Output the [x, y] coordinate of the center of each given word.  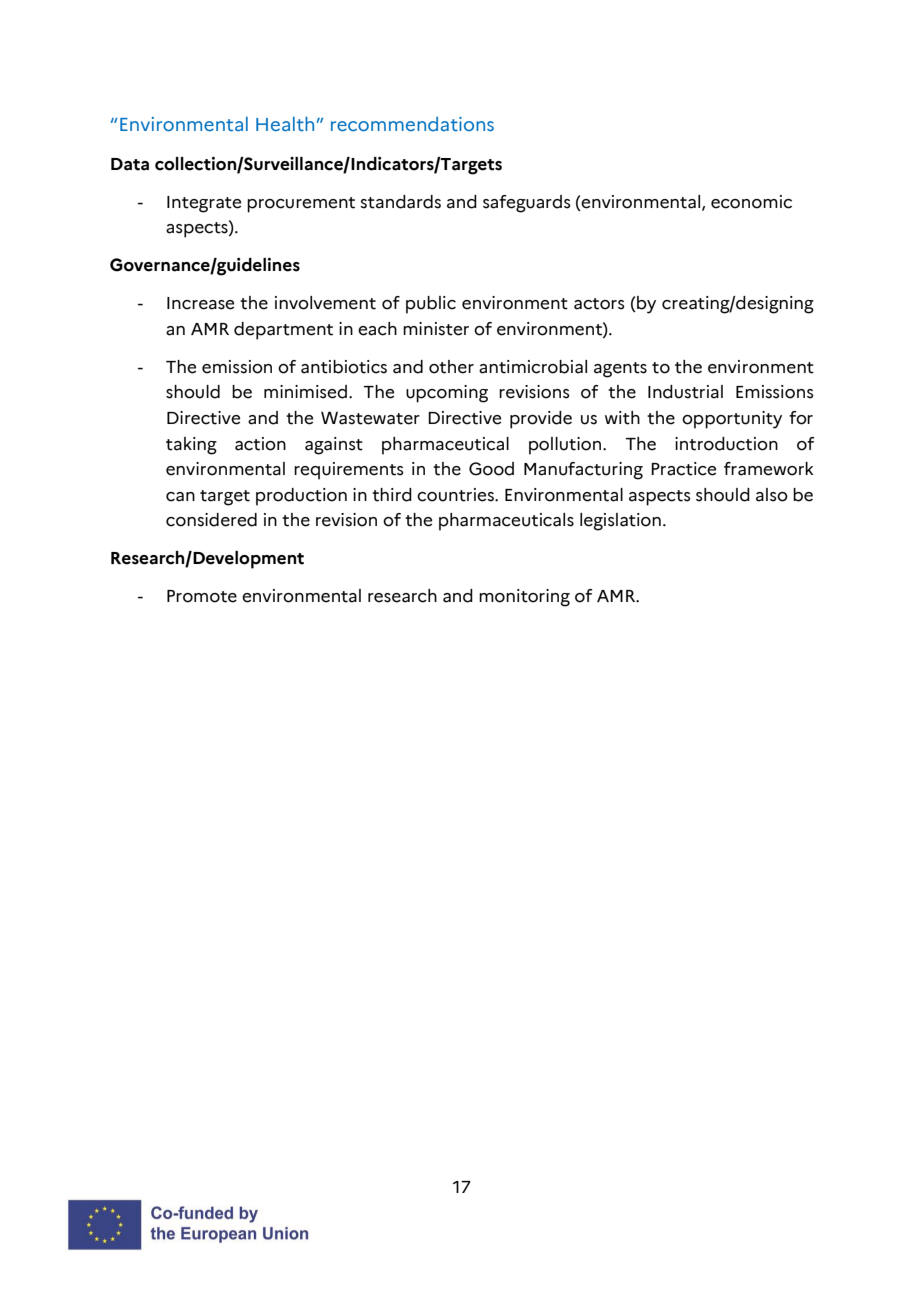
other [451, 367]
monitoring [524, 598]
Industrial [685, 392]
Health [286, 124]
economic [751, 202]
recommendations [412, 124]
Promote [202, 596]
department [283, 331]
